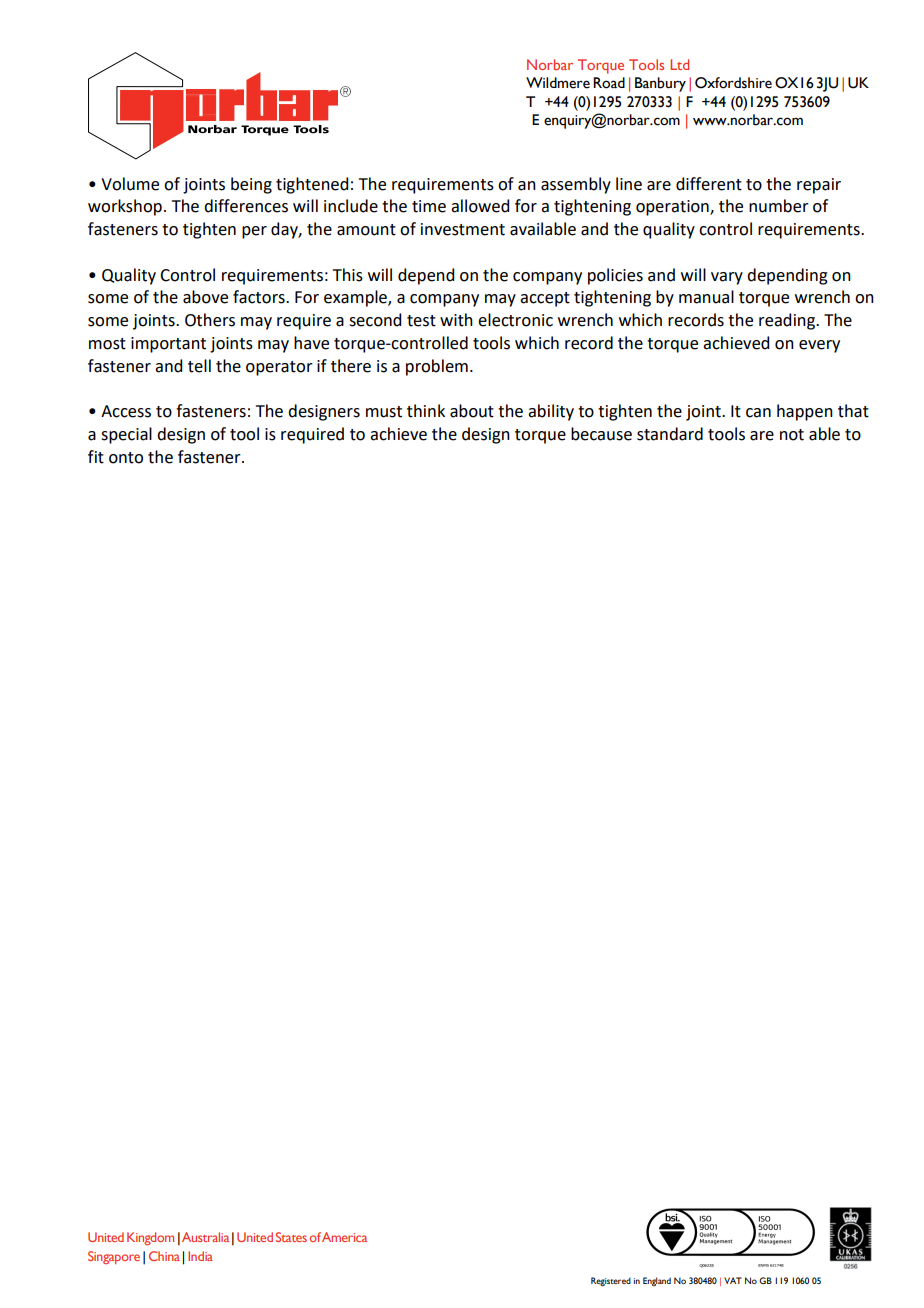 The image size is (924, 1308). What do you see at coordinates (164, 1256) in the screenshot?
I see `China` at bounding box center [164, 1256].
